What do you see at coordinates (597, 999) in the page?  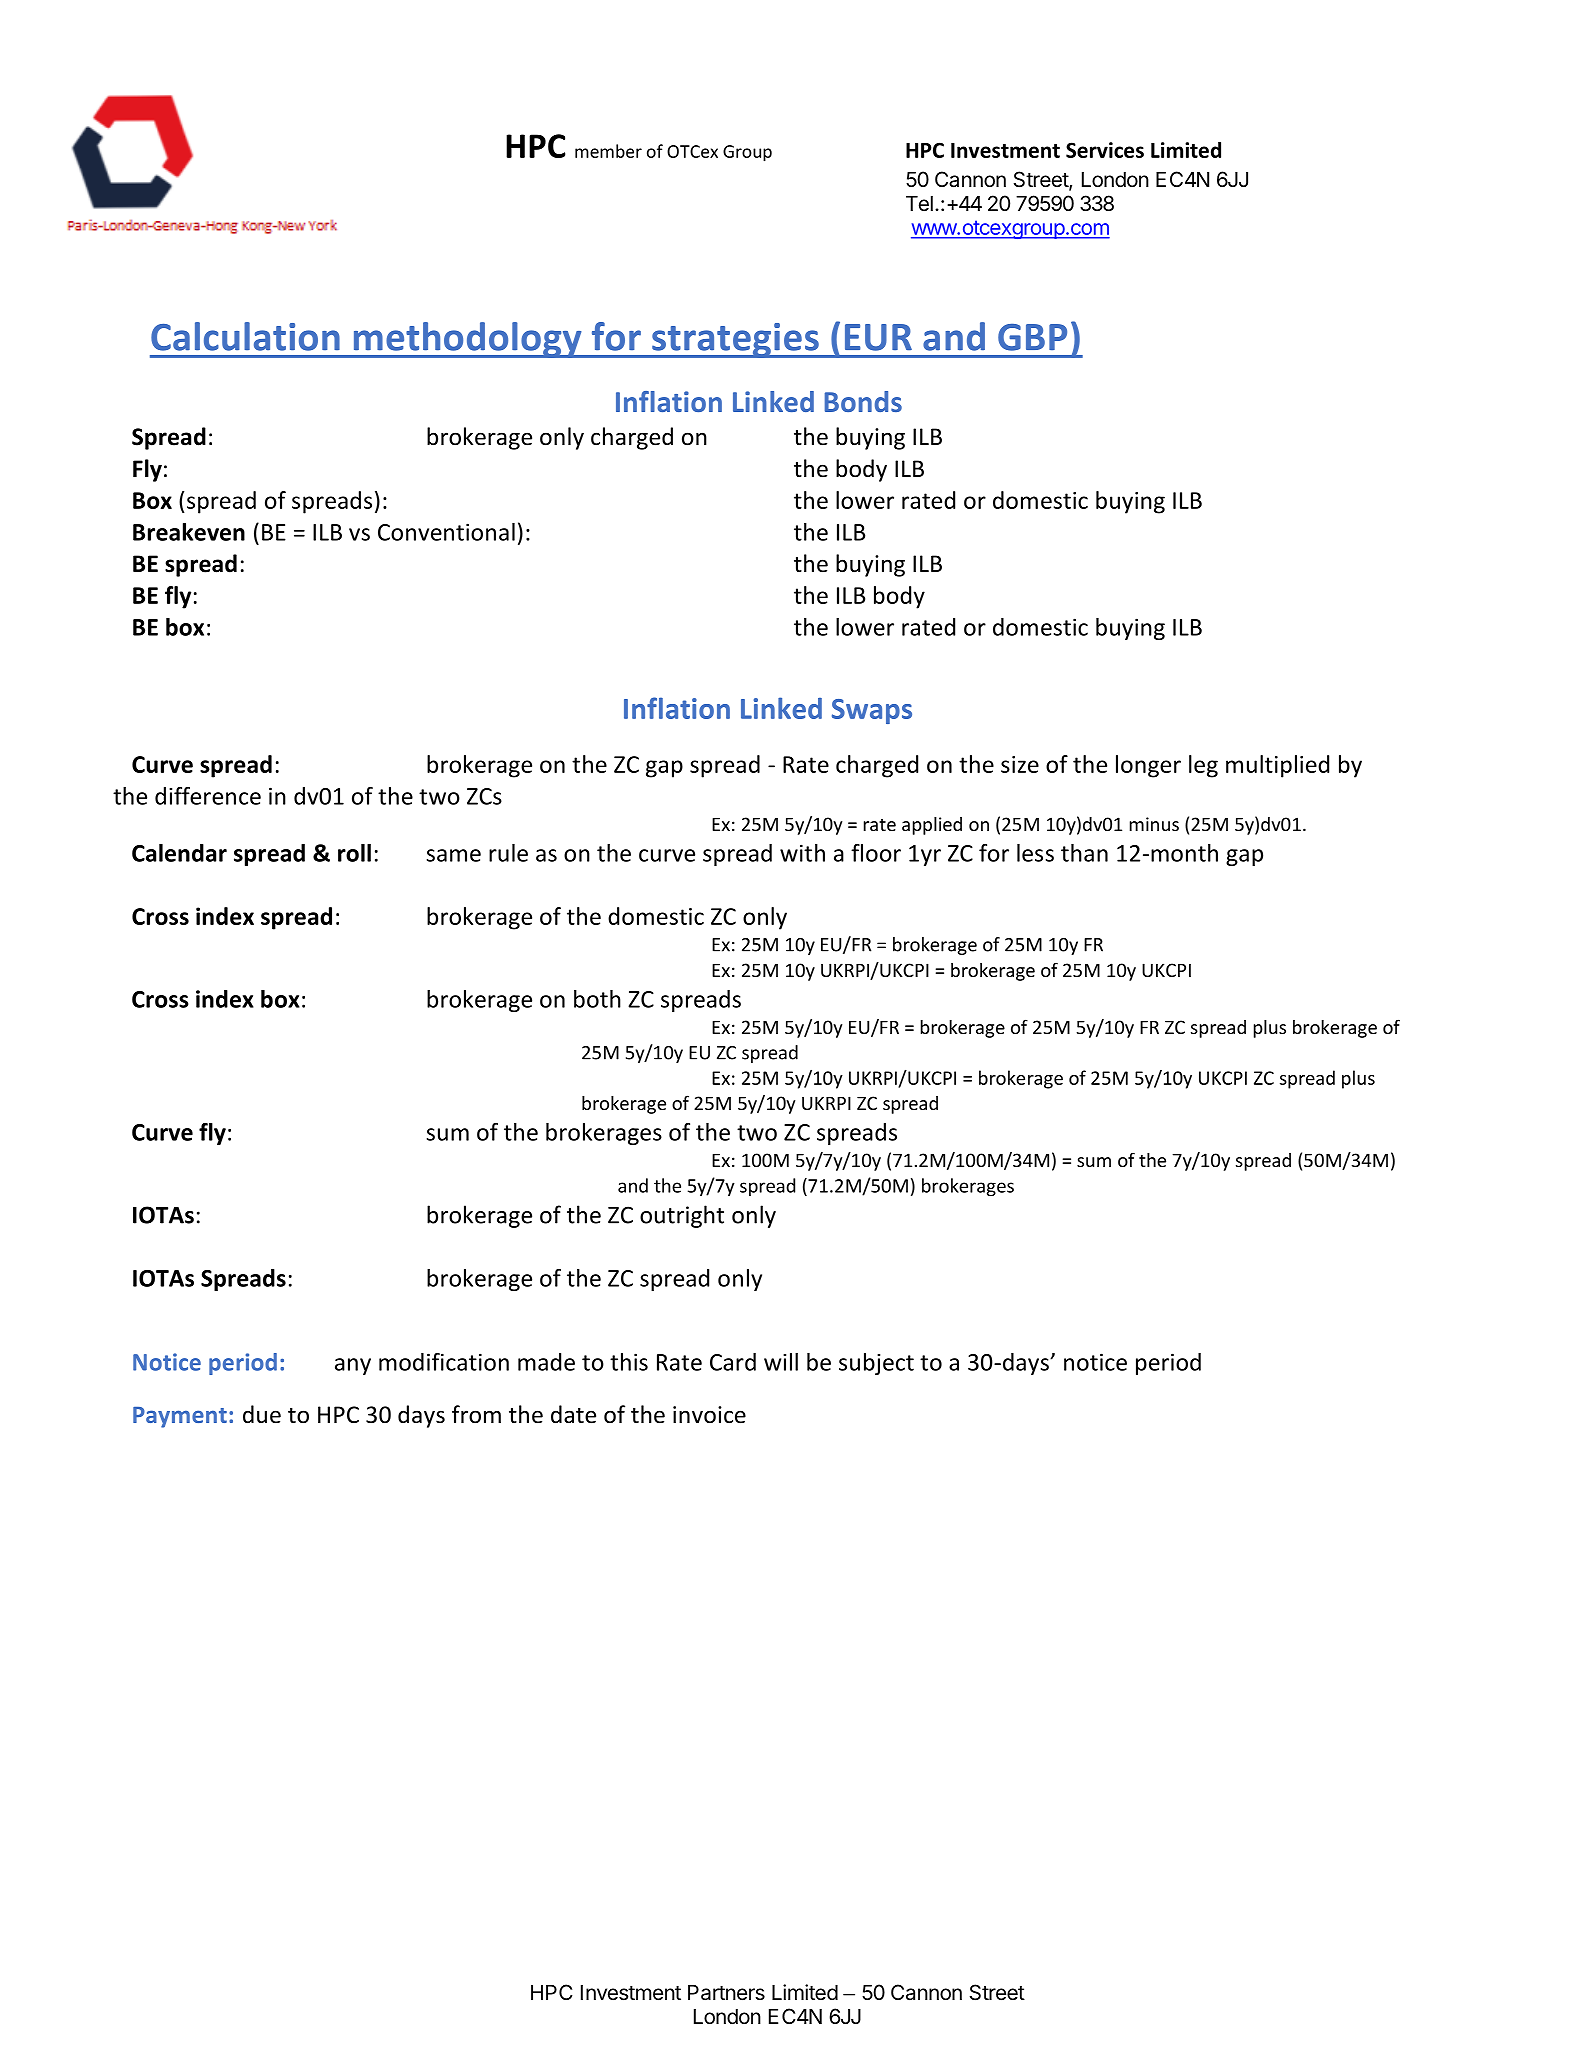 I see `both` at bounding box center [597, 999].
